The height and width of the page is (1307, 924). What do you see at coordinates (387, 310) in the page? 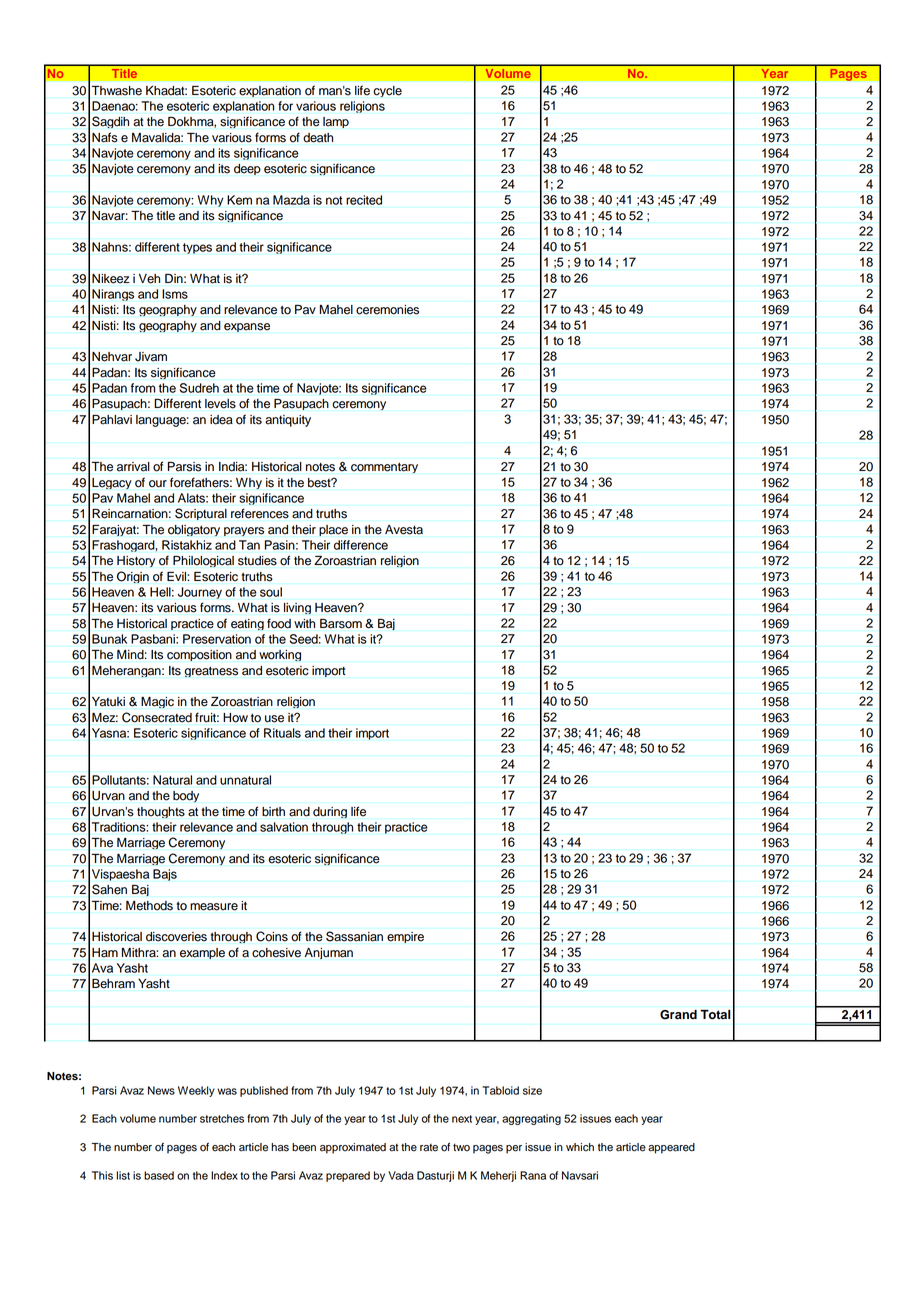
I see `ceremonies` at bounding box center [387, 310].
